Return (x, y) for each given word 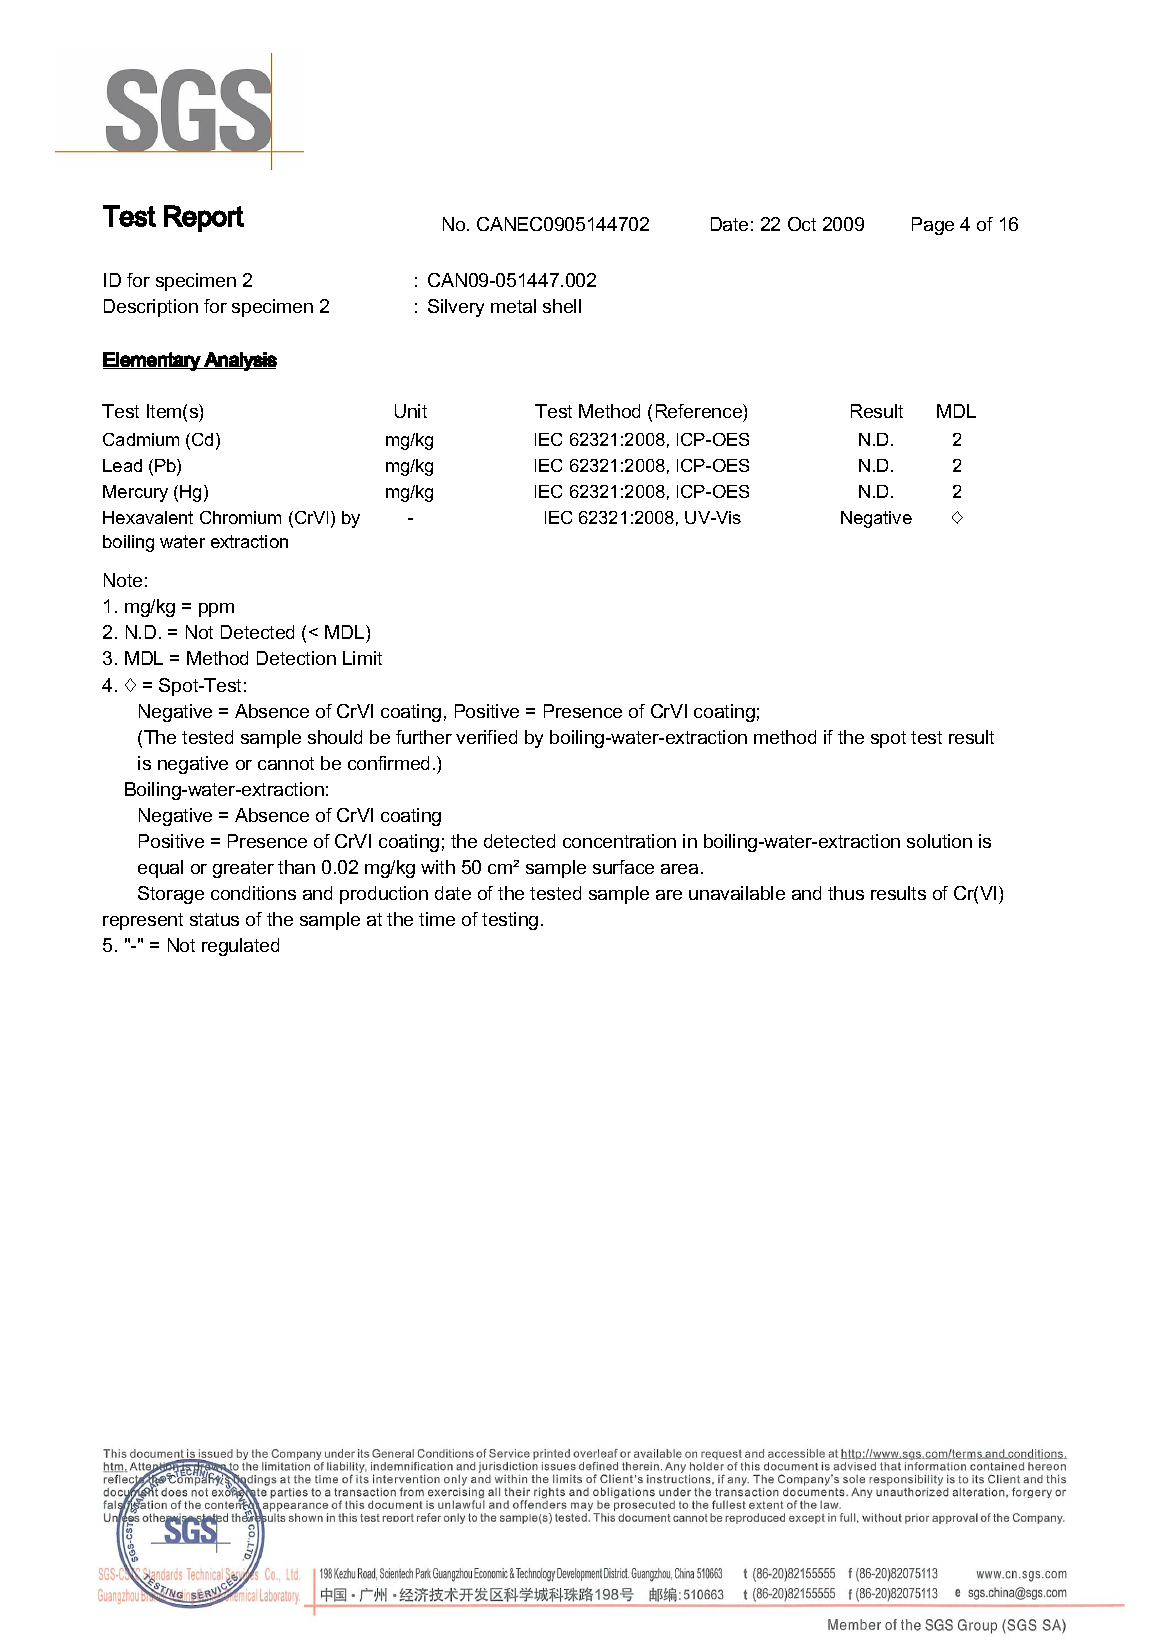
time (437, 919)
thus (846, 893)
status (214, 919)
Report (204, 218)
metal (513, 306)
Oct (802, 224)
